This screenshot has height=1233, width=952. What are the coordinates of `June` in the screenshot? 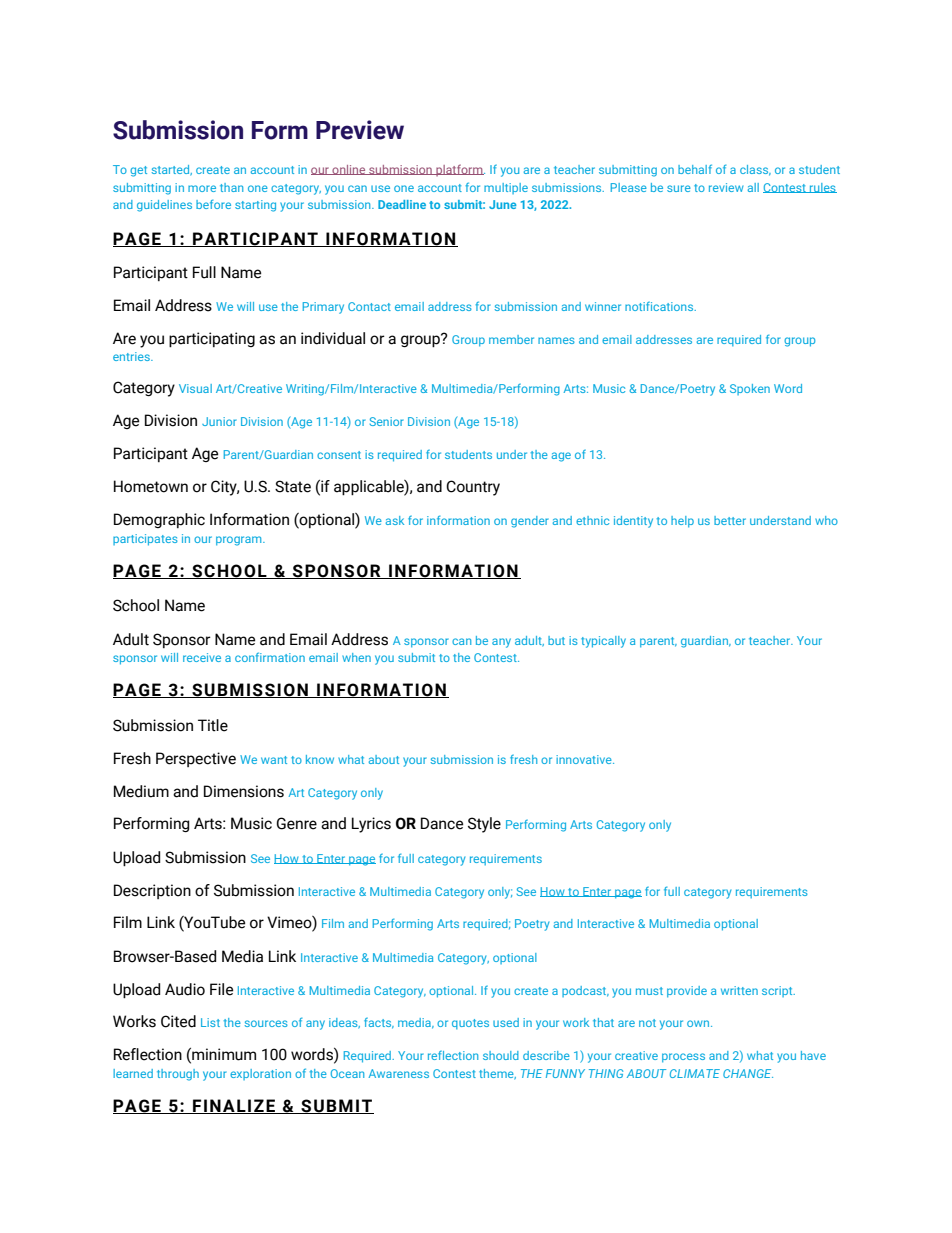 It's located at (502, 204).
